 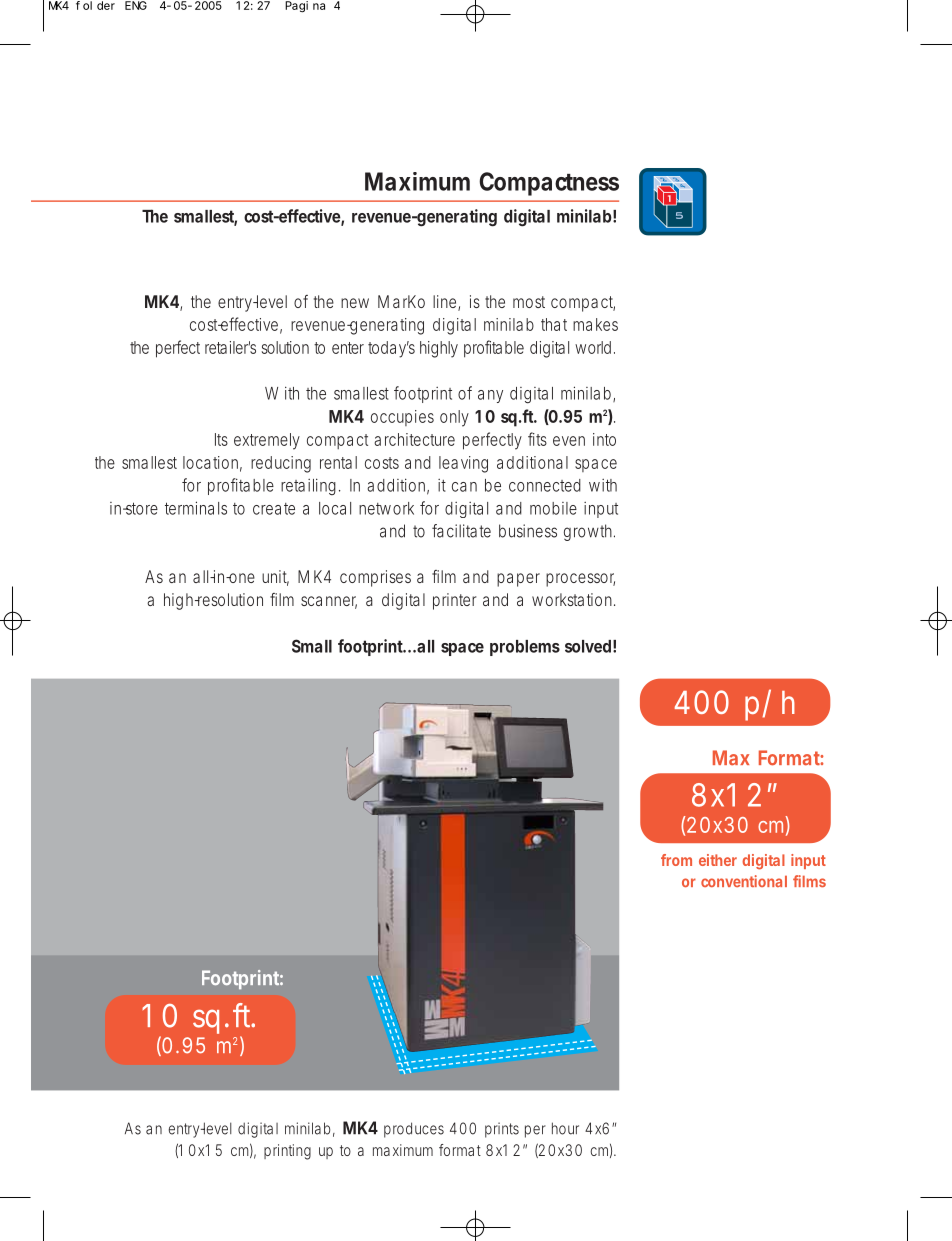 I want to click on most, so click(x=529, y=302).
